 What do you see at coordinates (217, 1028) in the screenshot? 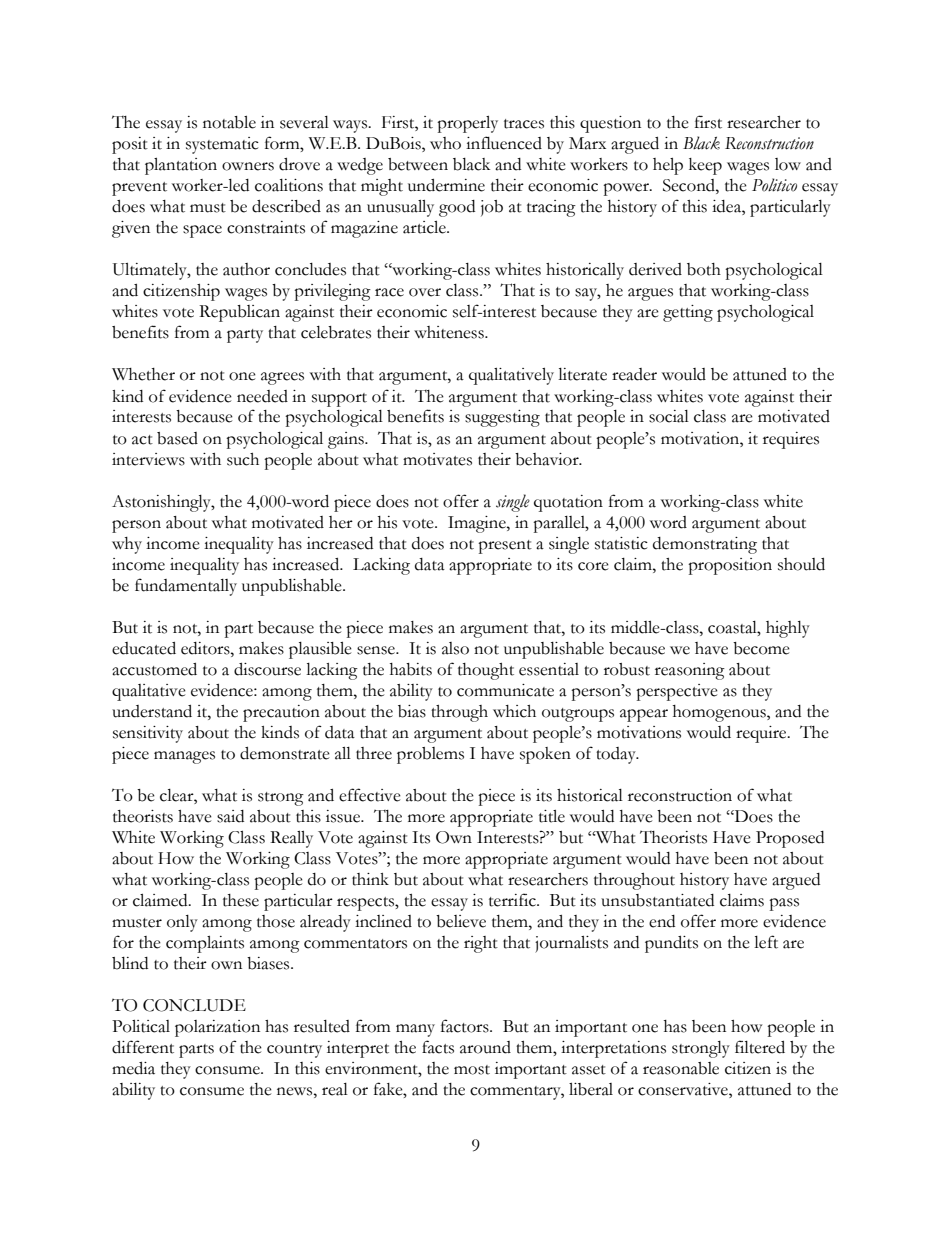
I see `polarization` at bounding box center [217, 1028].
